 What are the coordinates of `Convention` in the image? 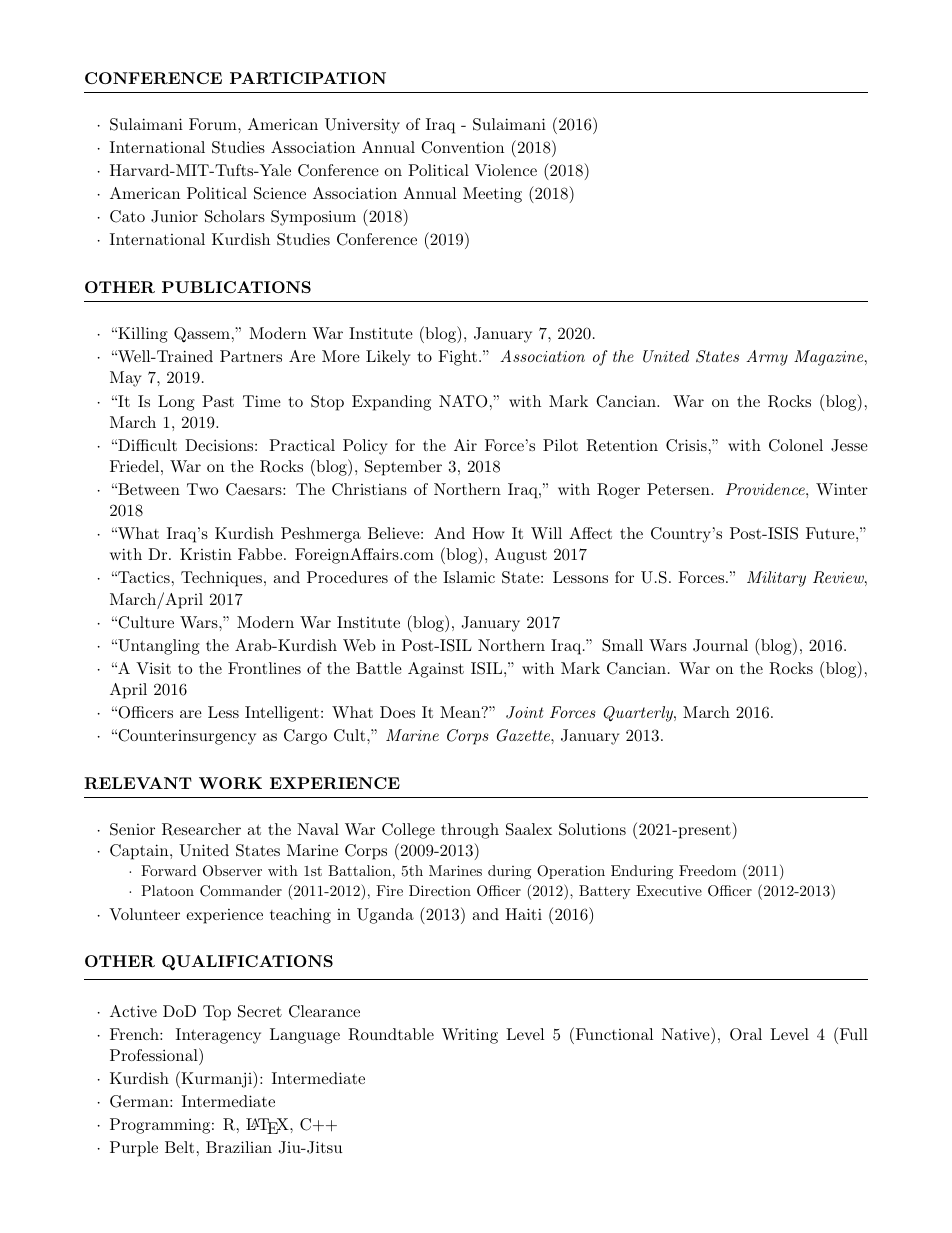 It's located at (462, 147).
